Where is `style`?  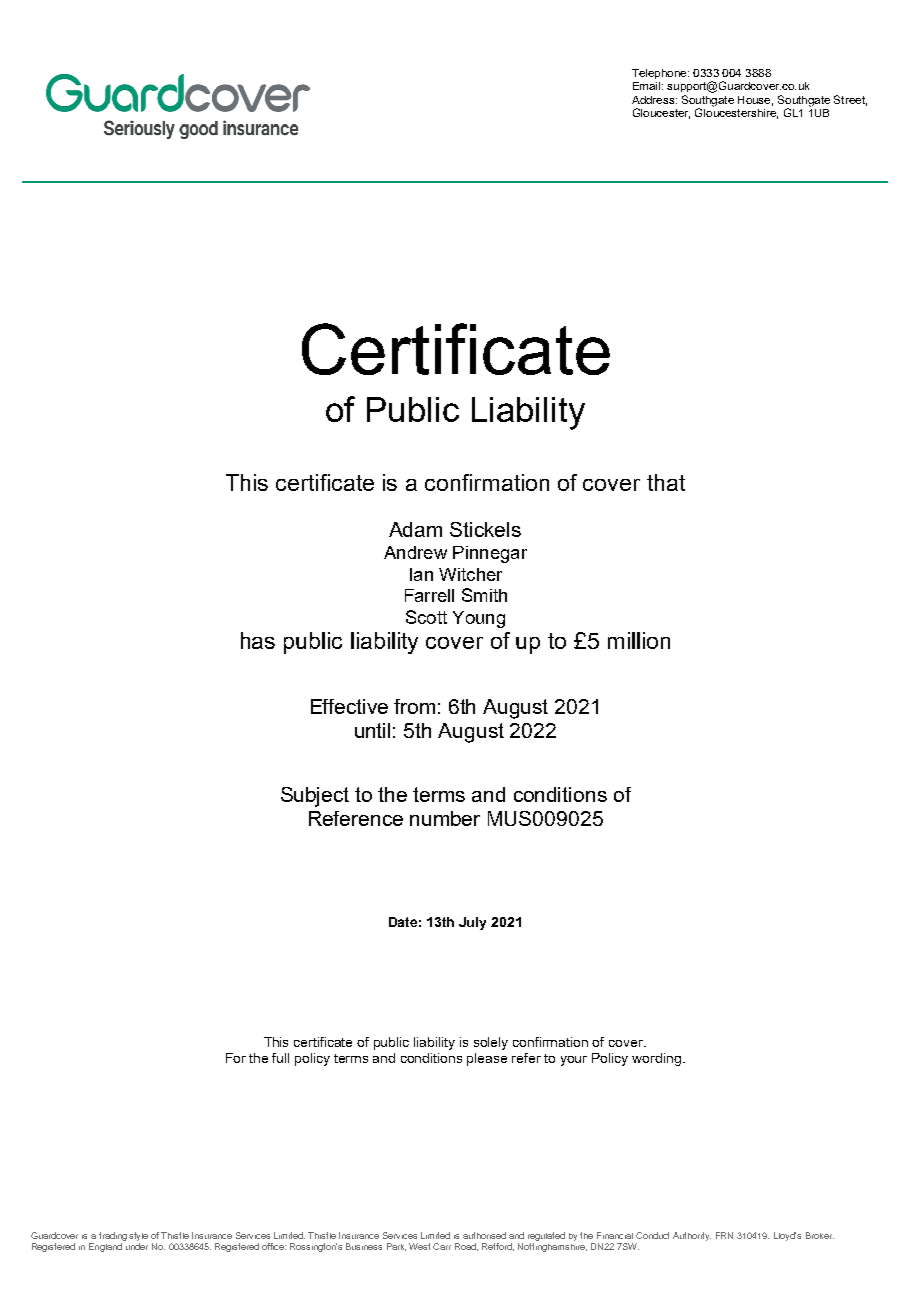
style is located at coordinates (138, 1238).
